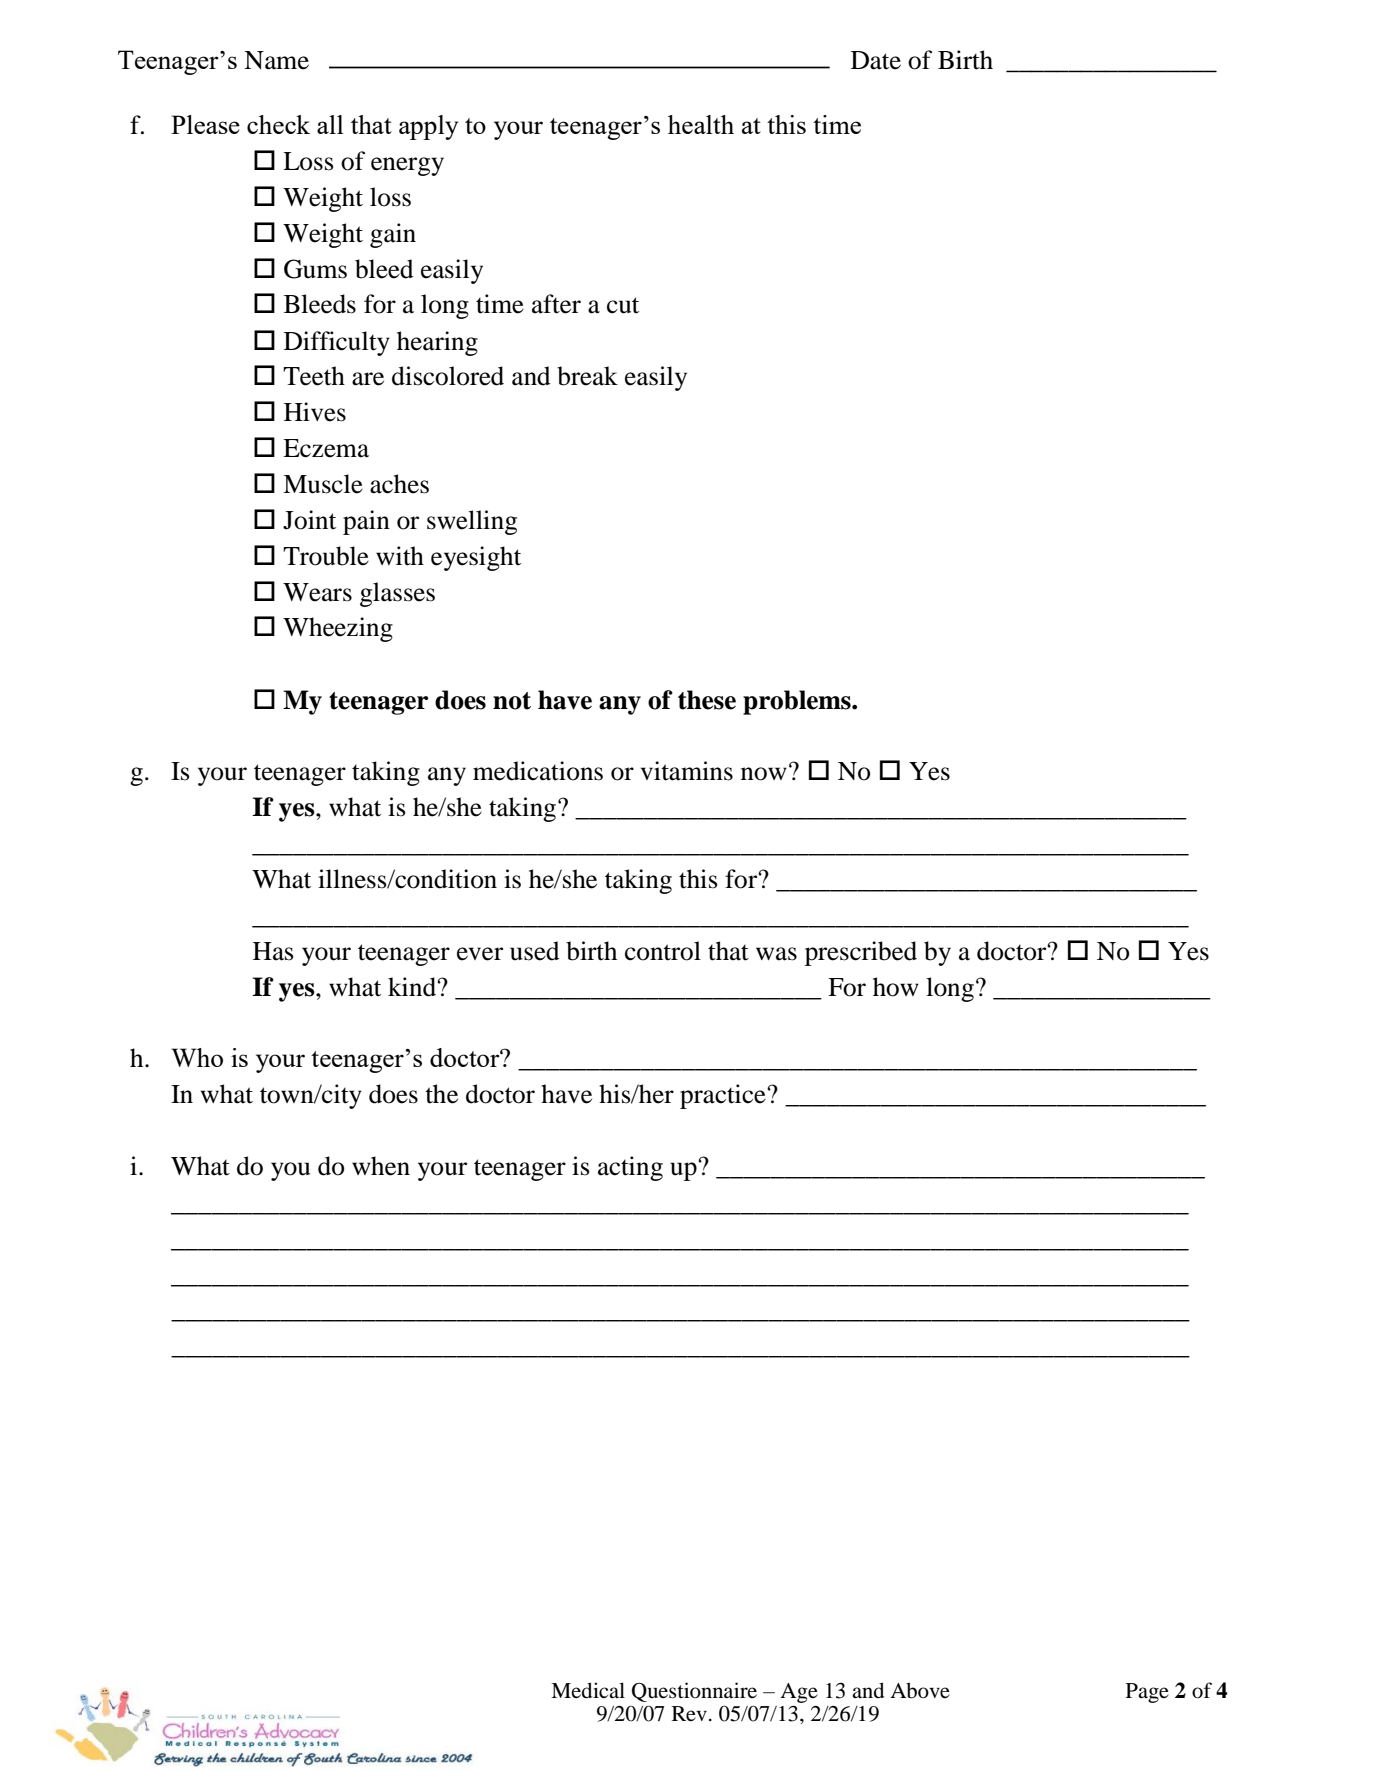  Describe the element at coordinates (694, 1692) in the image. I see `Questionnaire` at that location.
